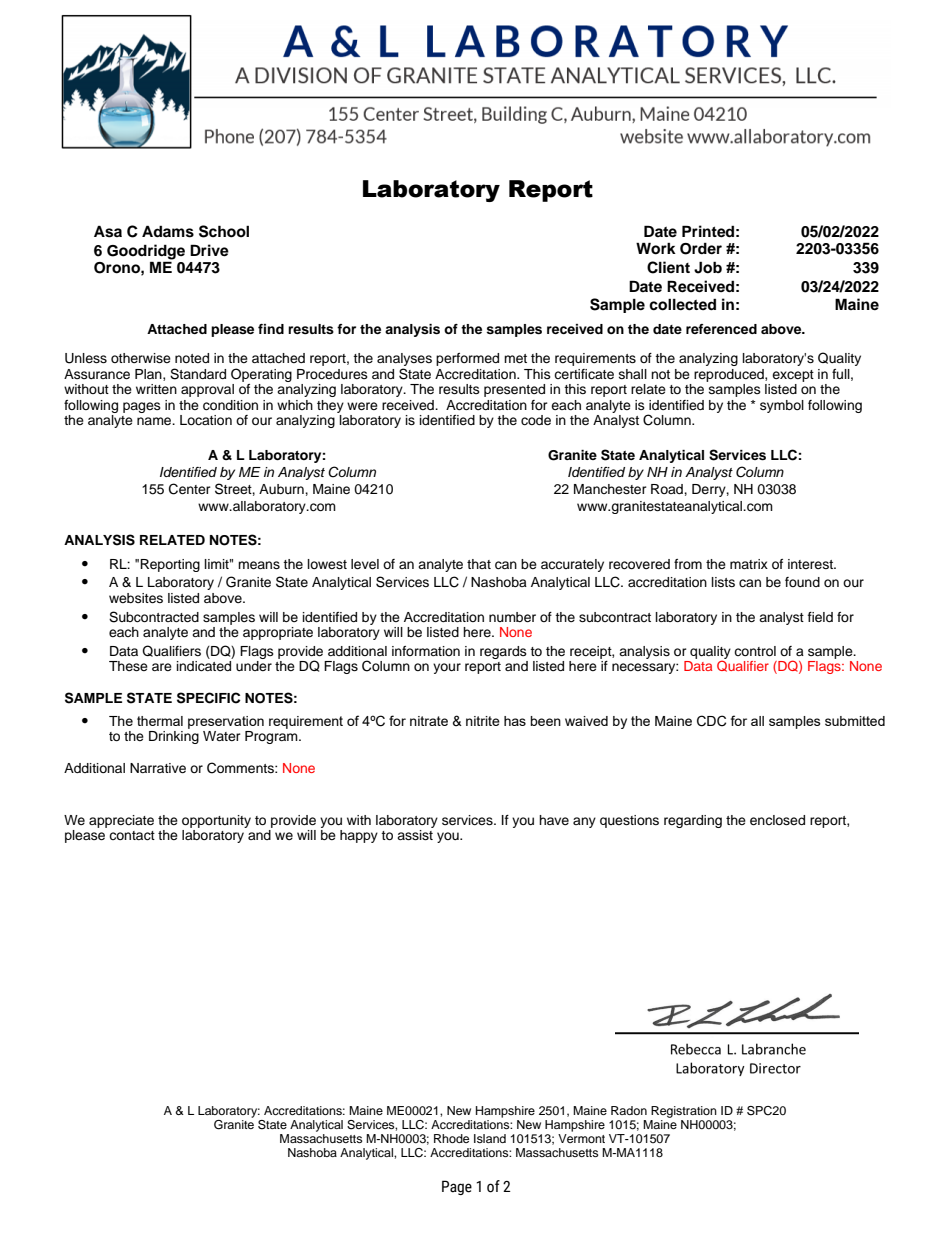 The width and height of the page is (952, 1233). What do you see at coordinates (216, 821) in the page?
I see `opportunity` at bounding box center [216, 821].
